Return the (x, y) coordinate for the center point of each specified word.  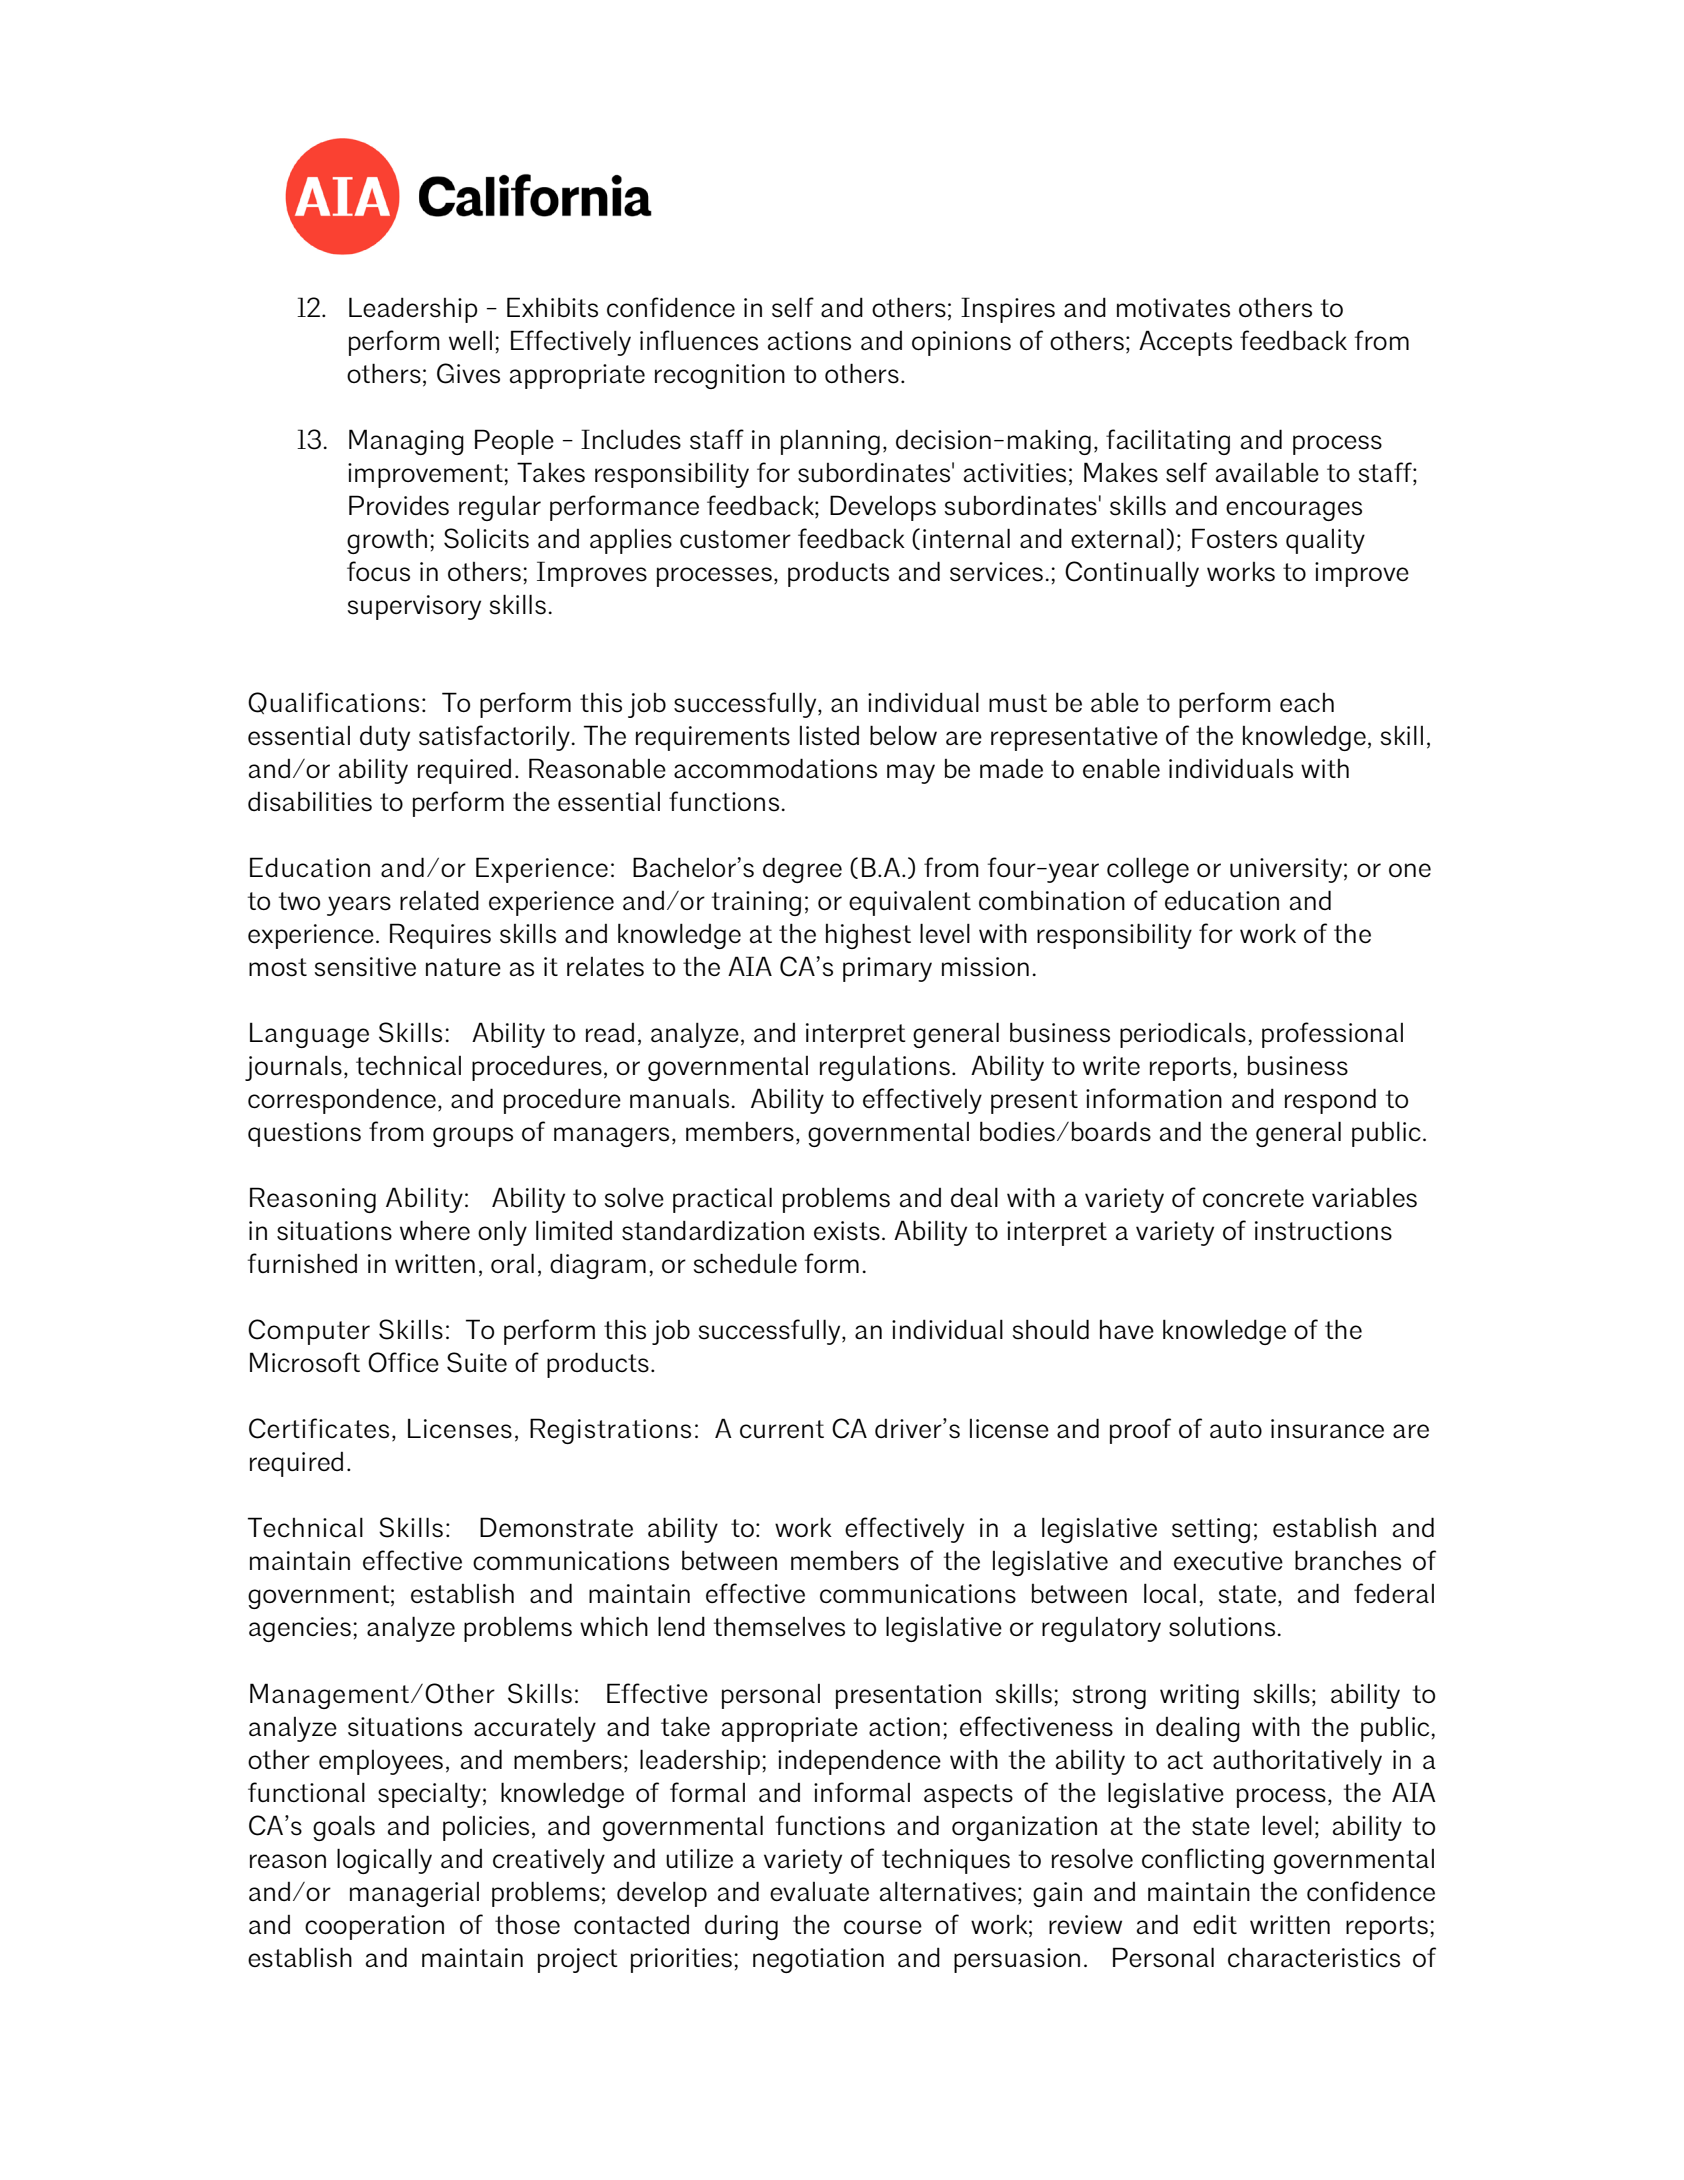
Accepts (1185, 343)
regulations (885, 1068)
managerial (414, 1894)
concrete (1253, 1198)
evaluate (819, 1892)
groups (473, 1137)
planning (830, 442)
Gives (468, 373)
